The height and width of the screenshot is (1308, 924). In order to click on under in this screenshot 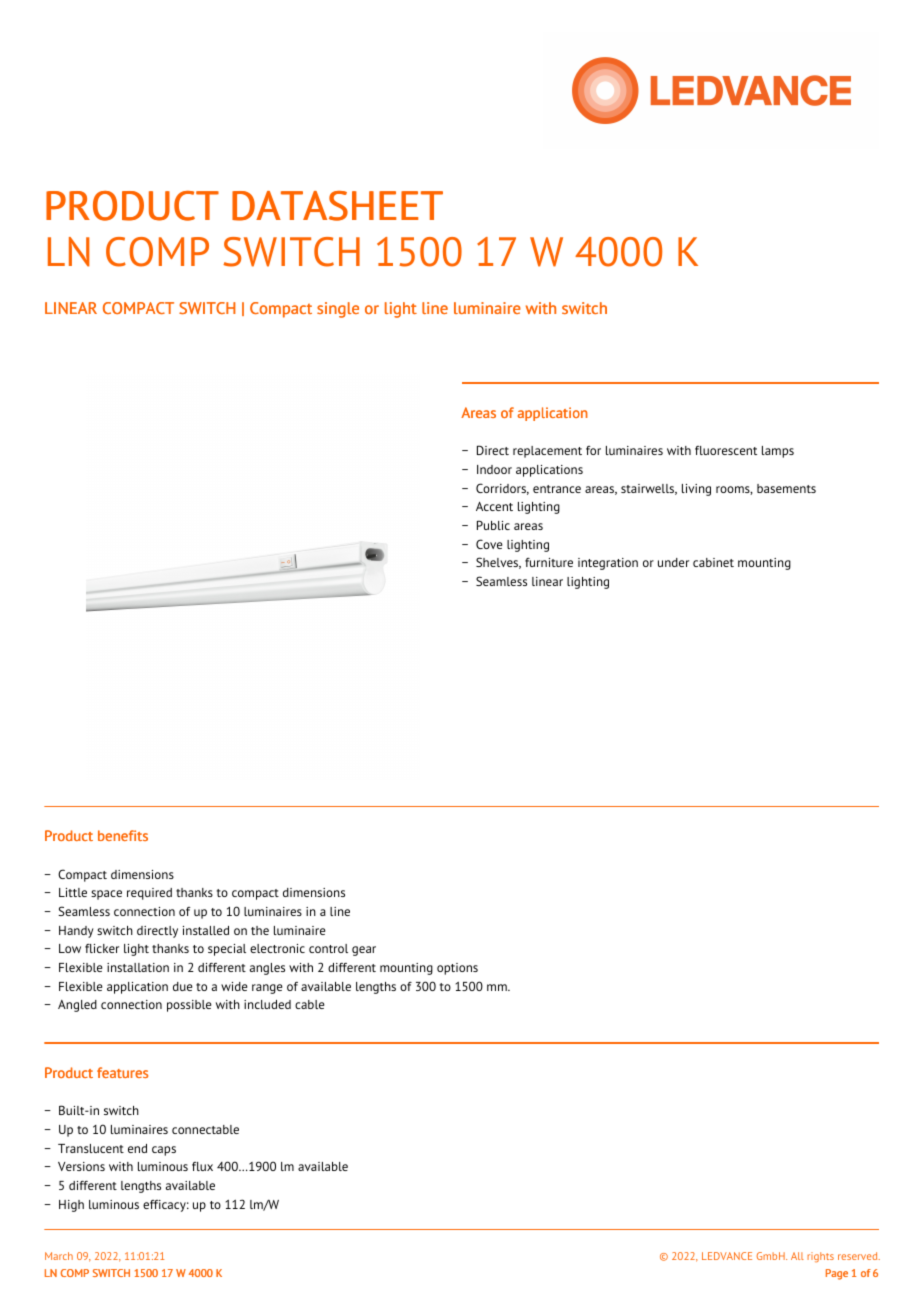, I will do `click(673, 562)`.
